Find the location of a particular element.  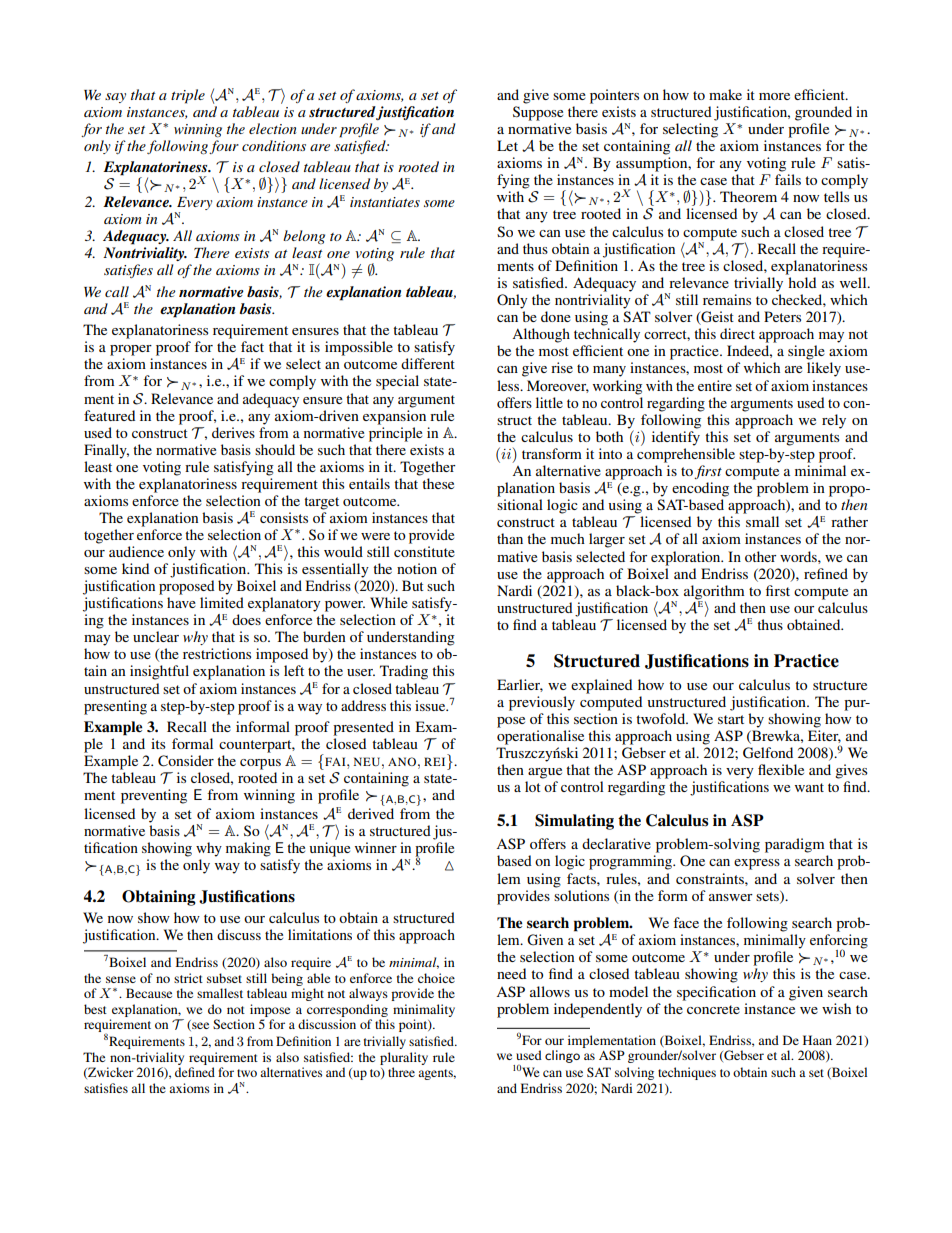

make is located at coordinates (725, 94).
